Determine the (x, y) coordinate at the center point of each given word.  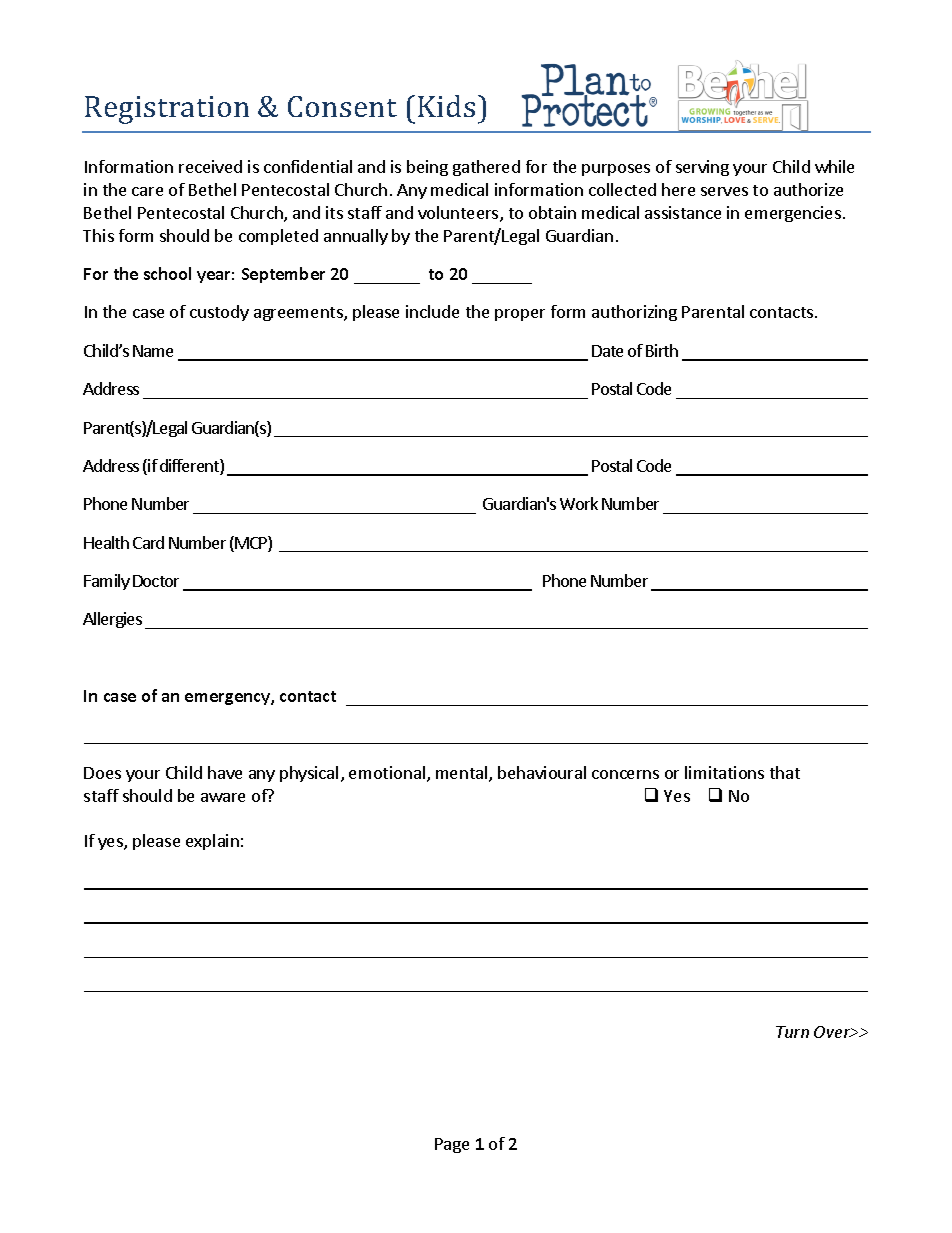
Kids (446, 106)
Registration (167, 110)
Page (452, 1145)
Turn (792, 1032)
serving (702, 168)
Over (833, 1032)
